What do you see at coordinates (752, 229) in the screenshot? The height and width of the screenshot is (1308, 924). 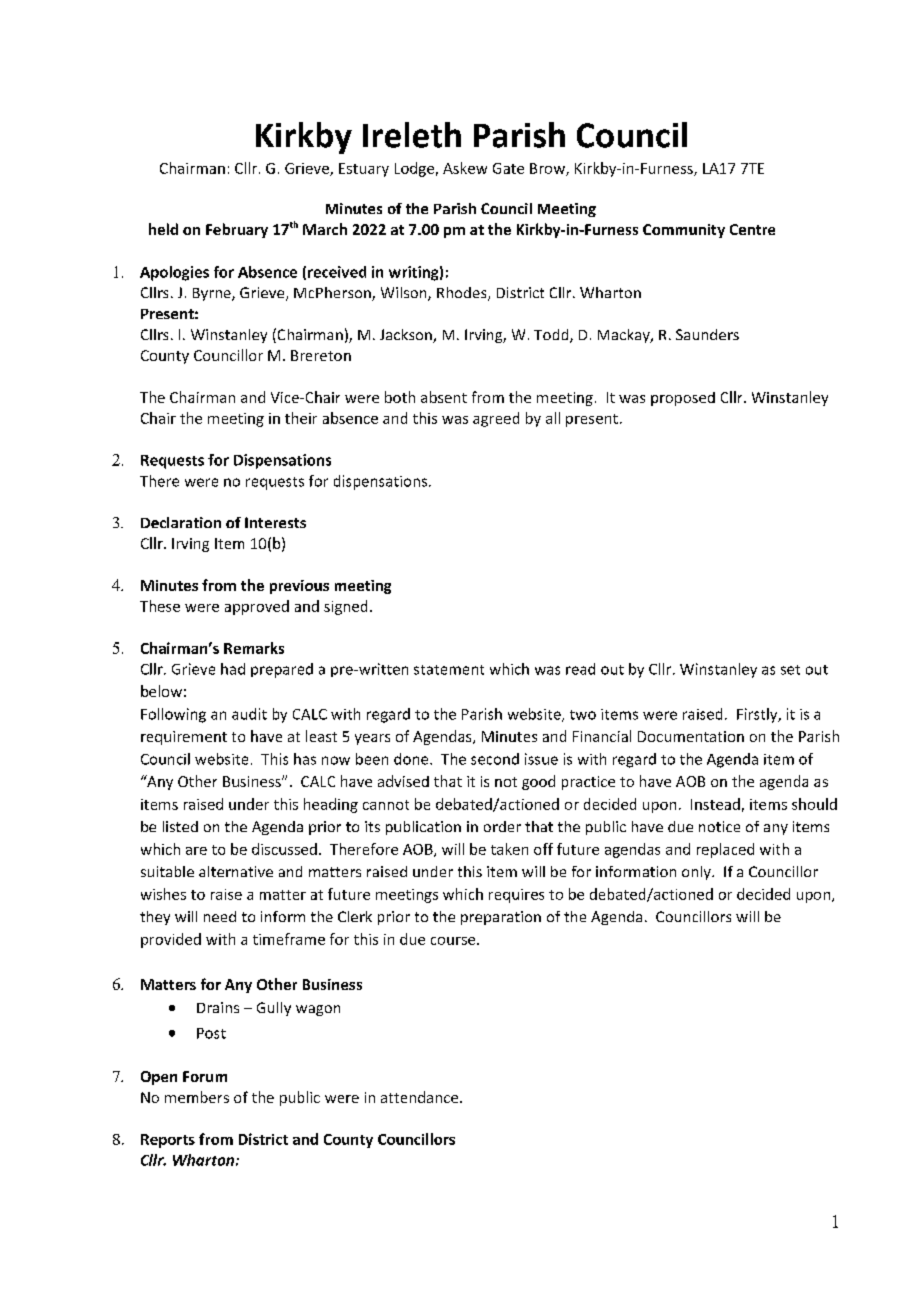 I see `Centre` at bounding box center [752, 229].
